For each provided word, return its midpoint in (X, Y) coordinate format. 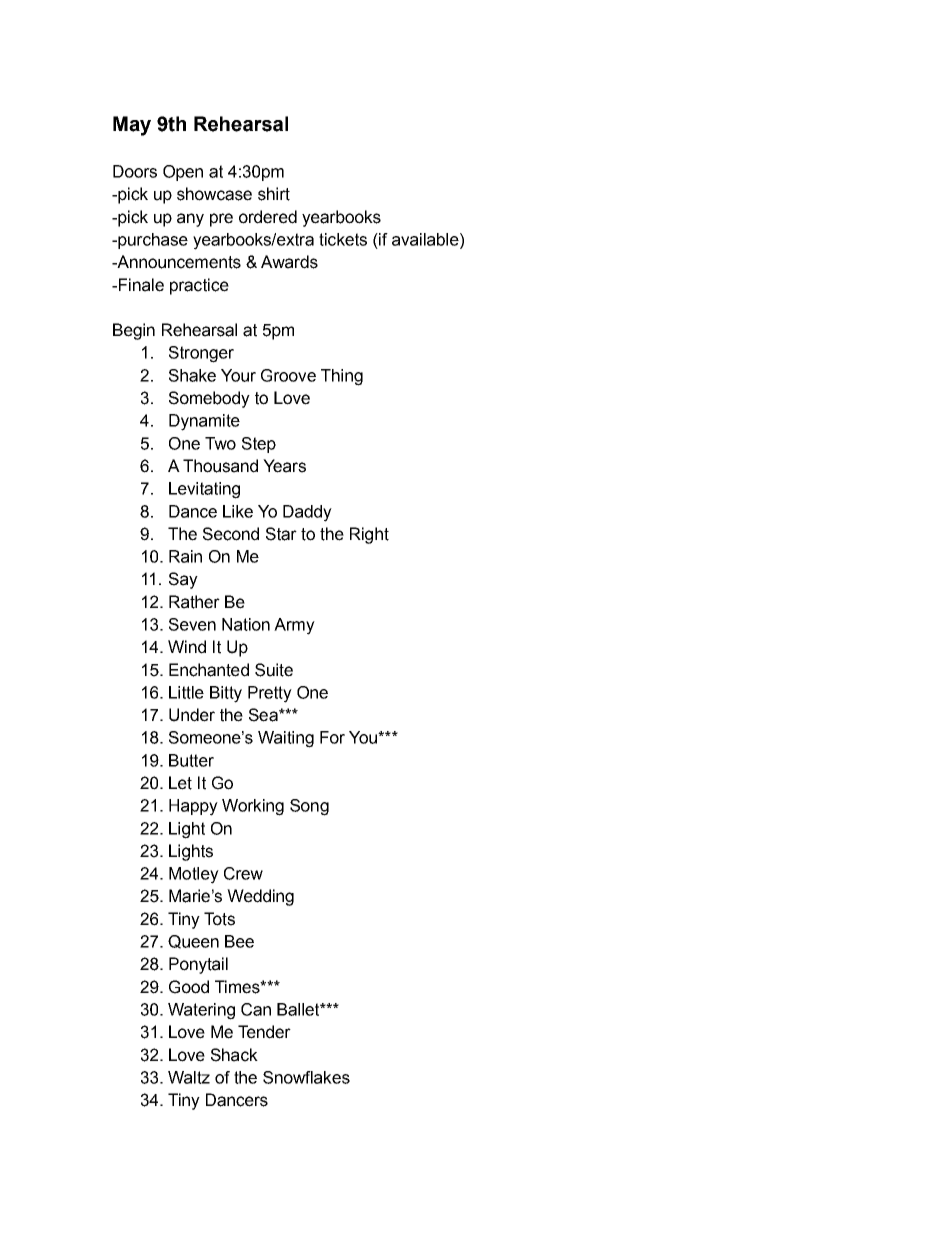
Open (183, 173)
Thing (342, 377)
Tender (264, 1032)
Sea (264, 715)
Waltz (189, 1077)
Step (259, 445)
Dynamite (204, 422)
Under (192, 715)
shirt (274, 194)
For (332, 737)
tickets (343, 239)
